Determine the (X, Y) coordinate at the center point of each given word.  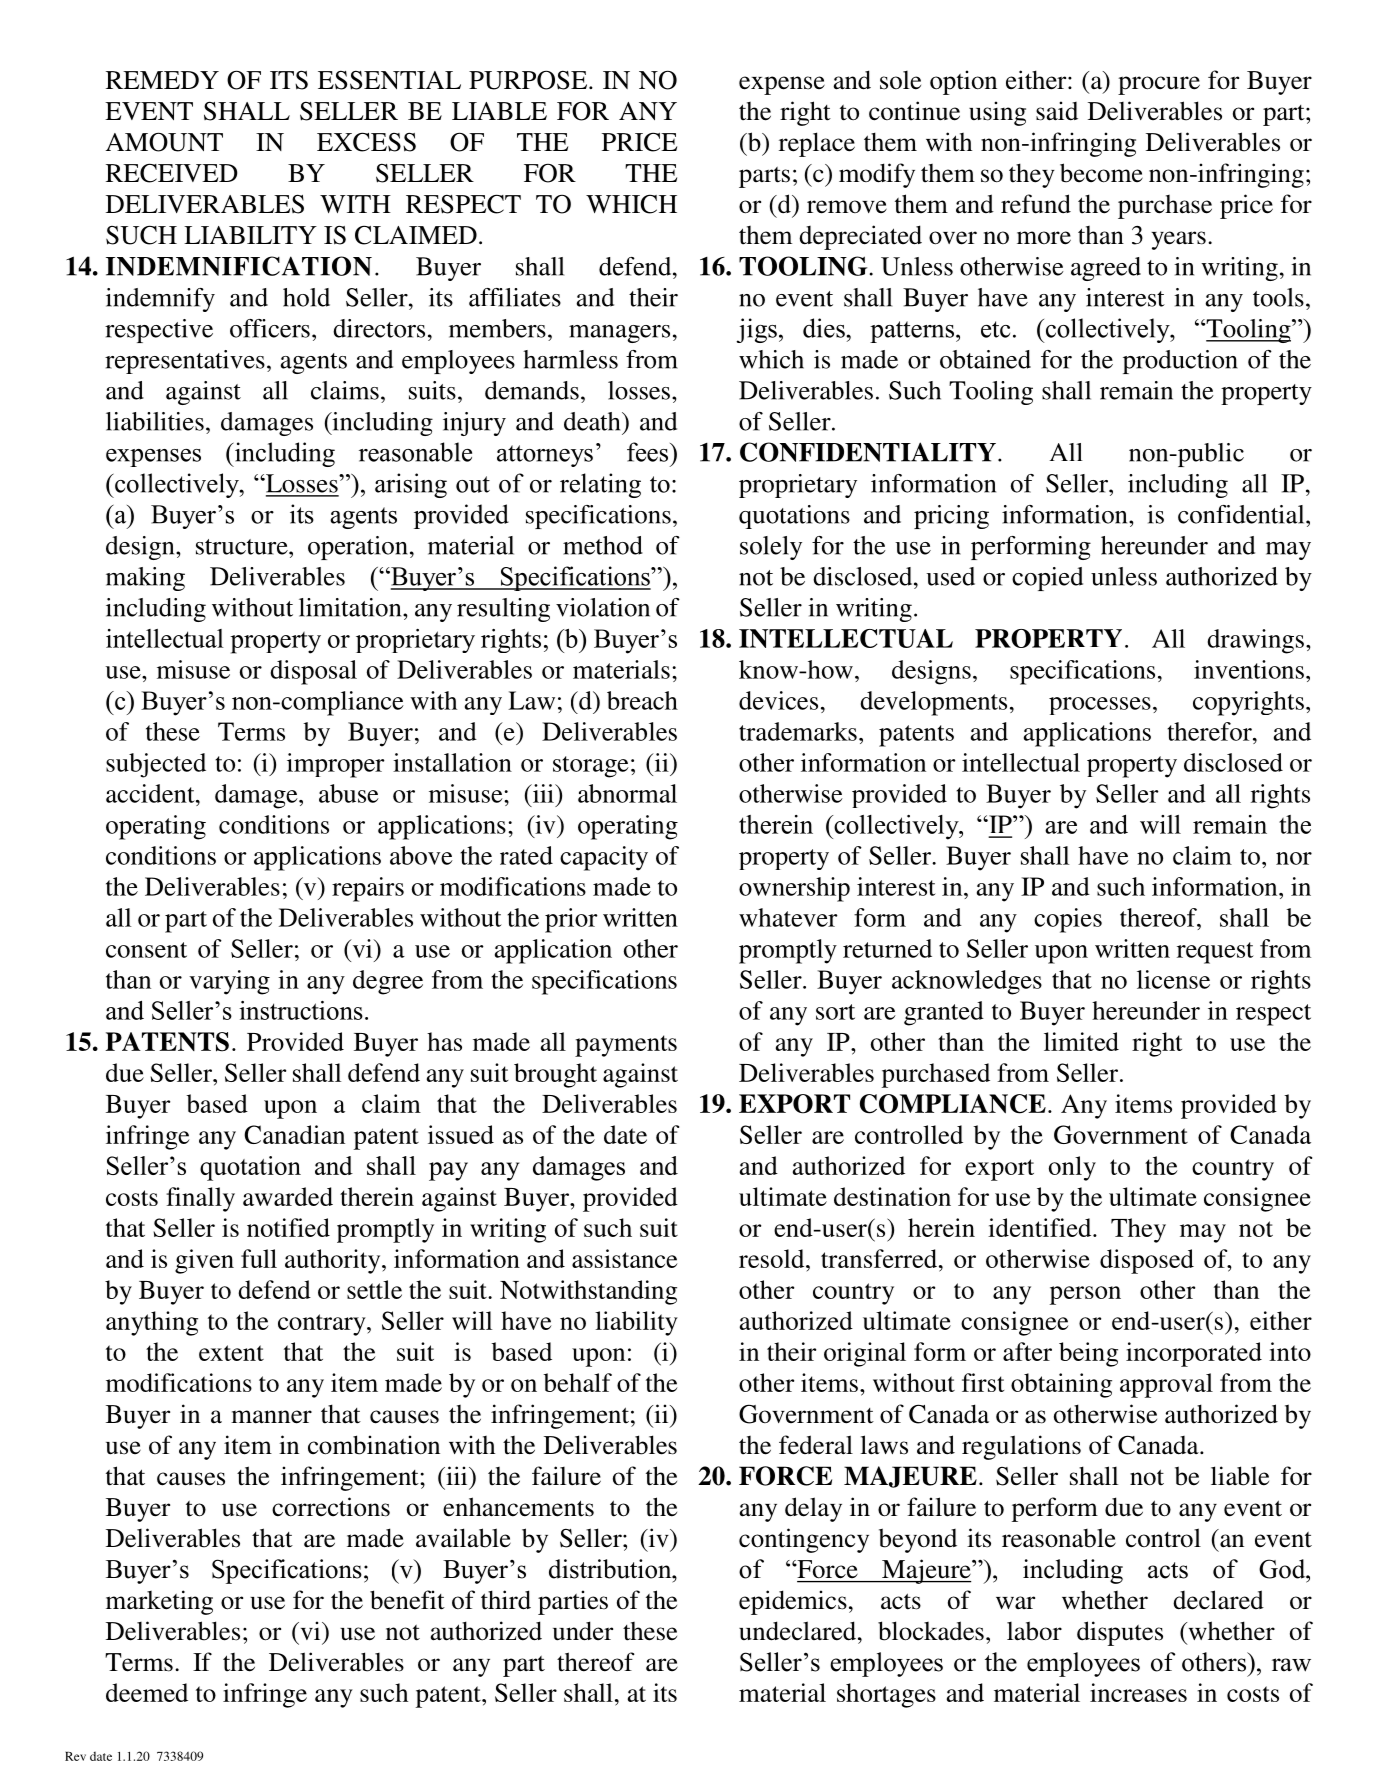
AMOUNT (164, 142)
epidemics (793, 1602)
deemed (147, 1692)
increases (1138, 1692)
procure (1159, 85)
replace (817, 144)
